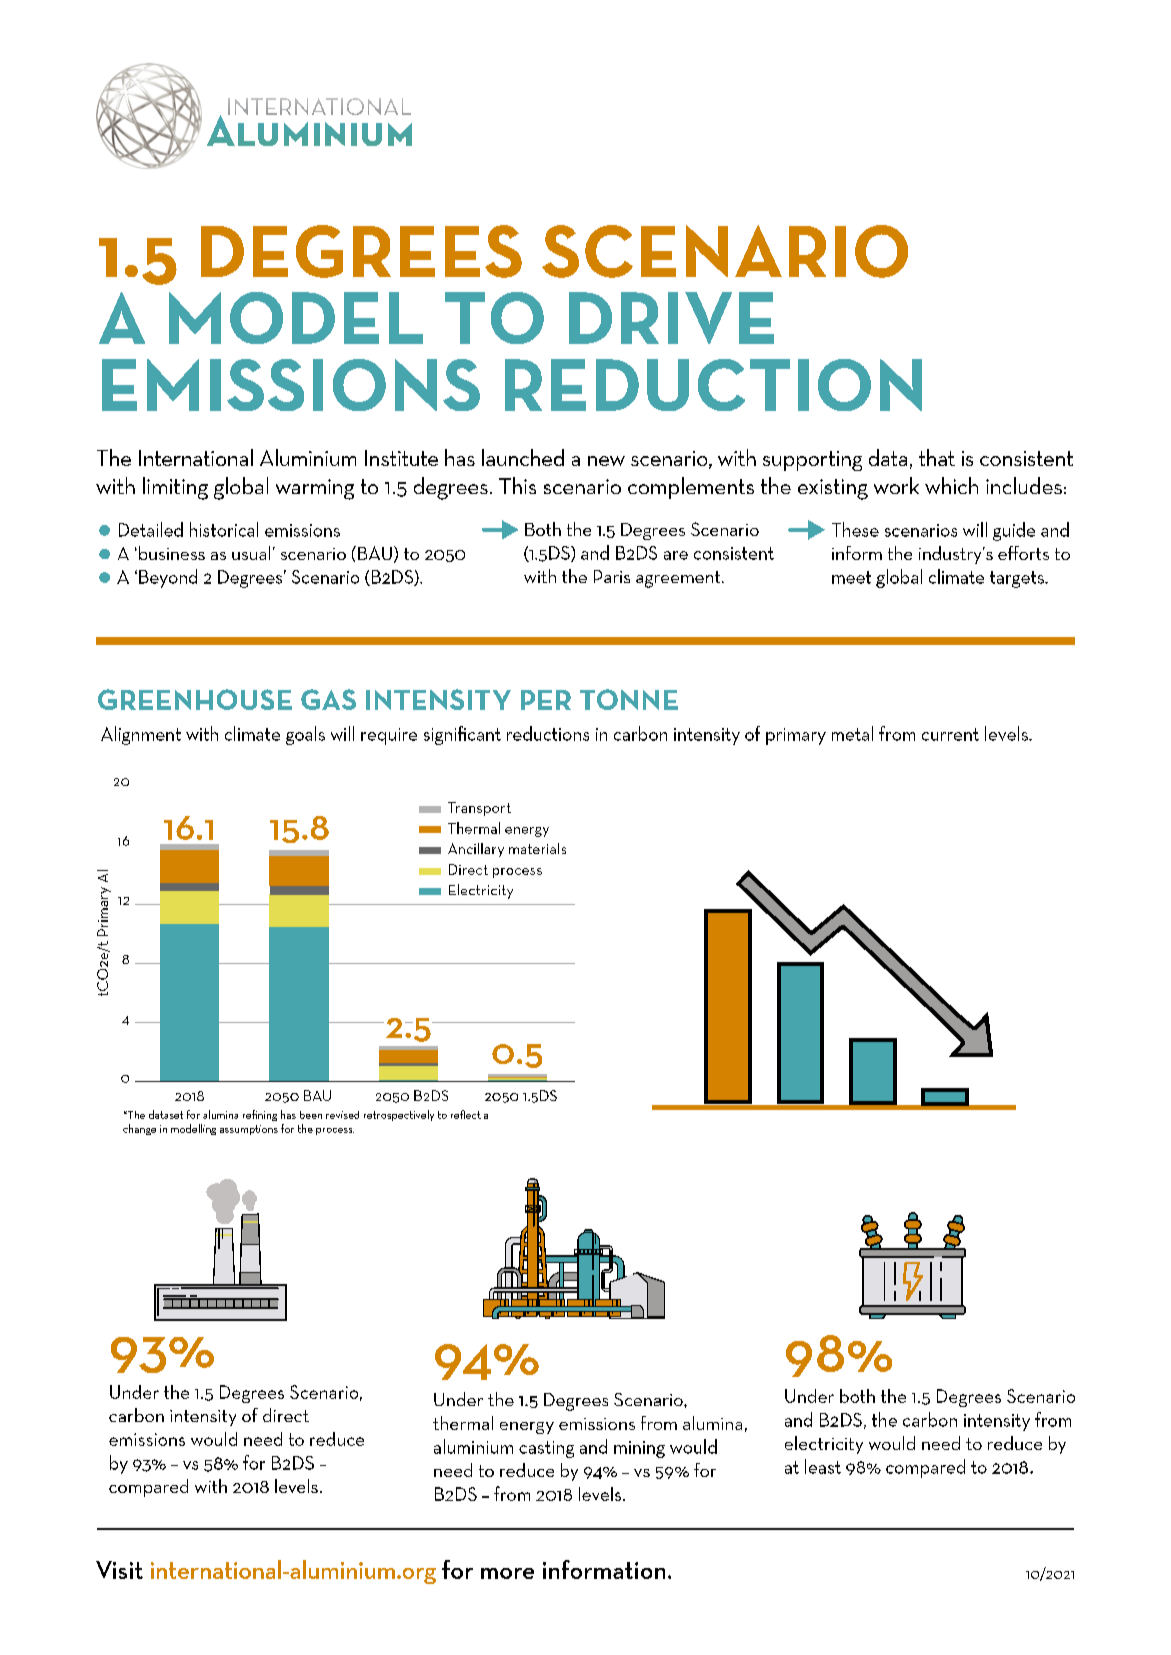 This screenshot has height=1655, width=1171. Describe the element at coordinates (175, 488) in the screenshot. I see `limiting` at that location.
